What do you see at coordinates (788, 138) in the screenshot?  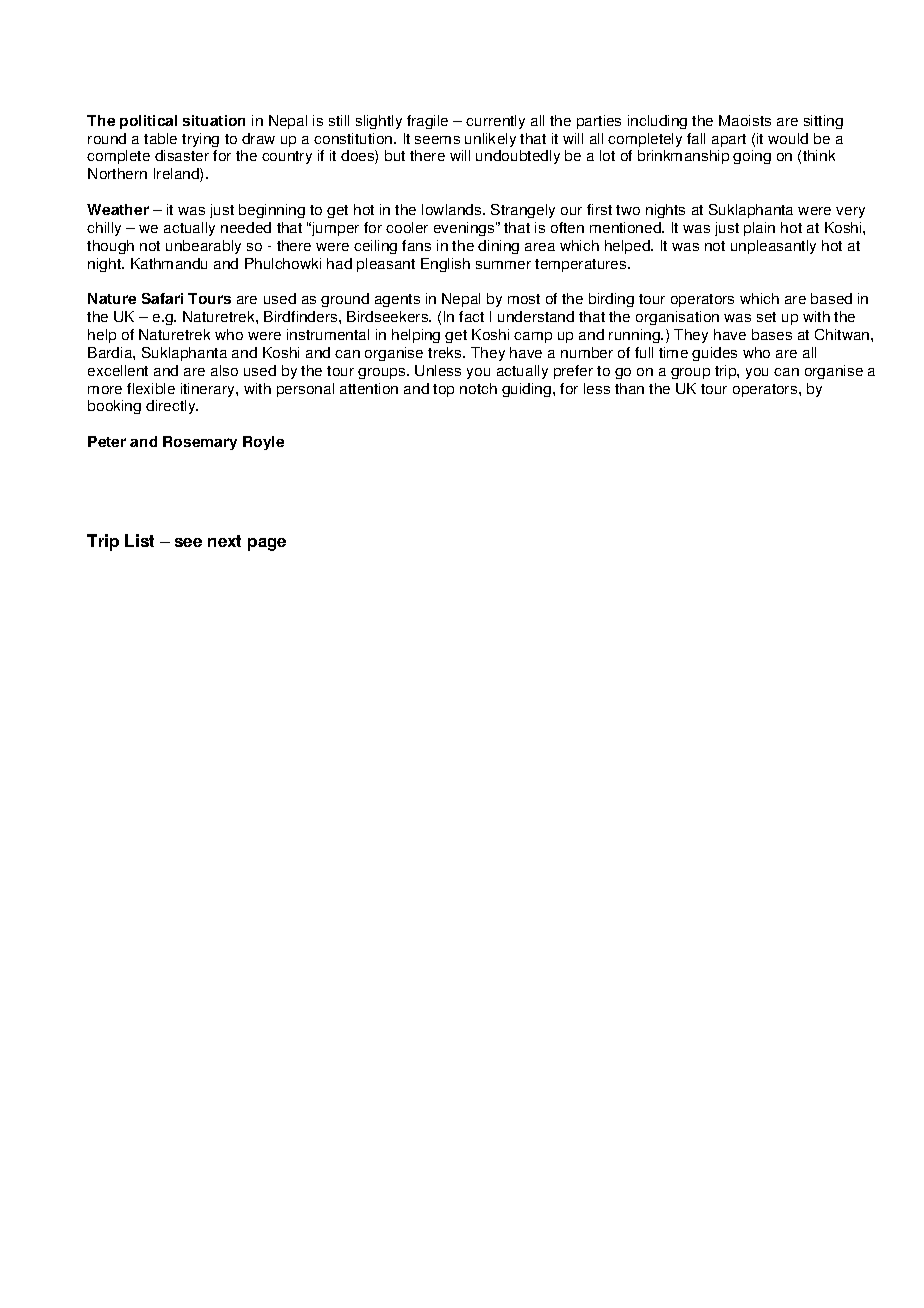 I see `would` at bounding box center [788, 138].
